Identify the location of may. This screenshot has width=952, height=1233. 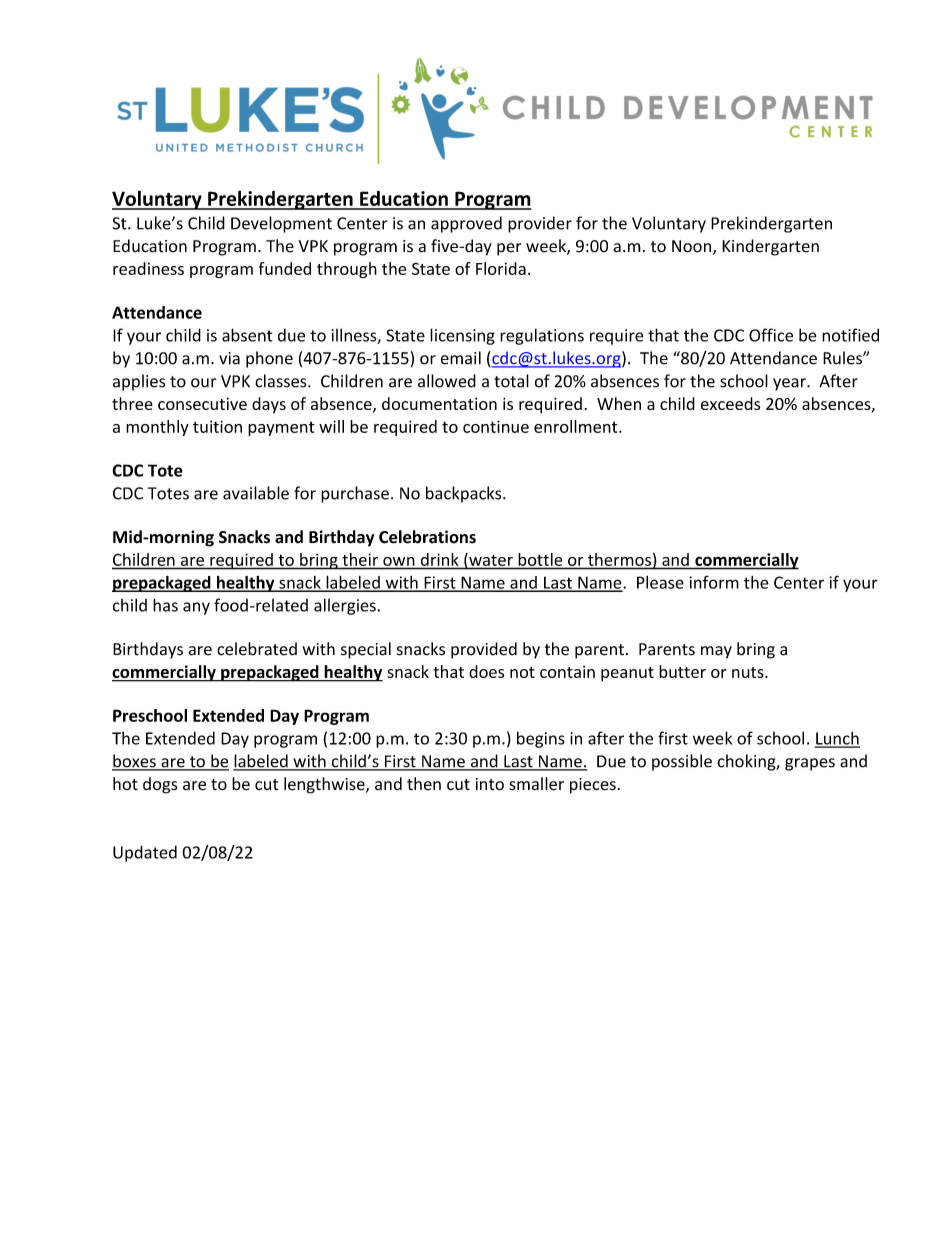
(716, 652).
